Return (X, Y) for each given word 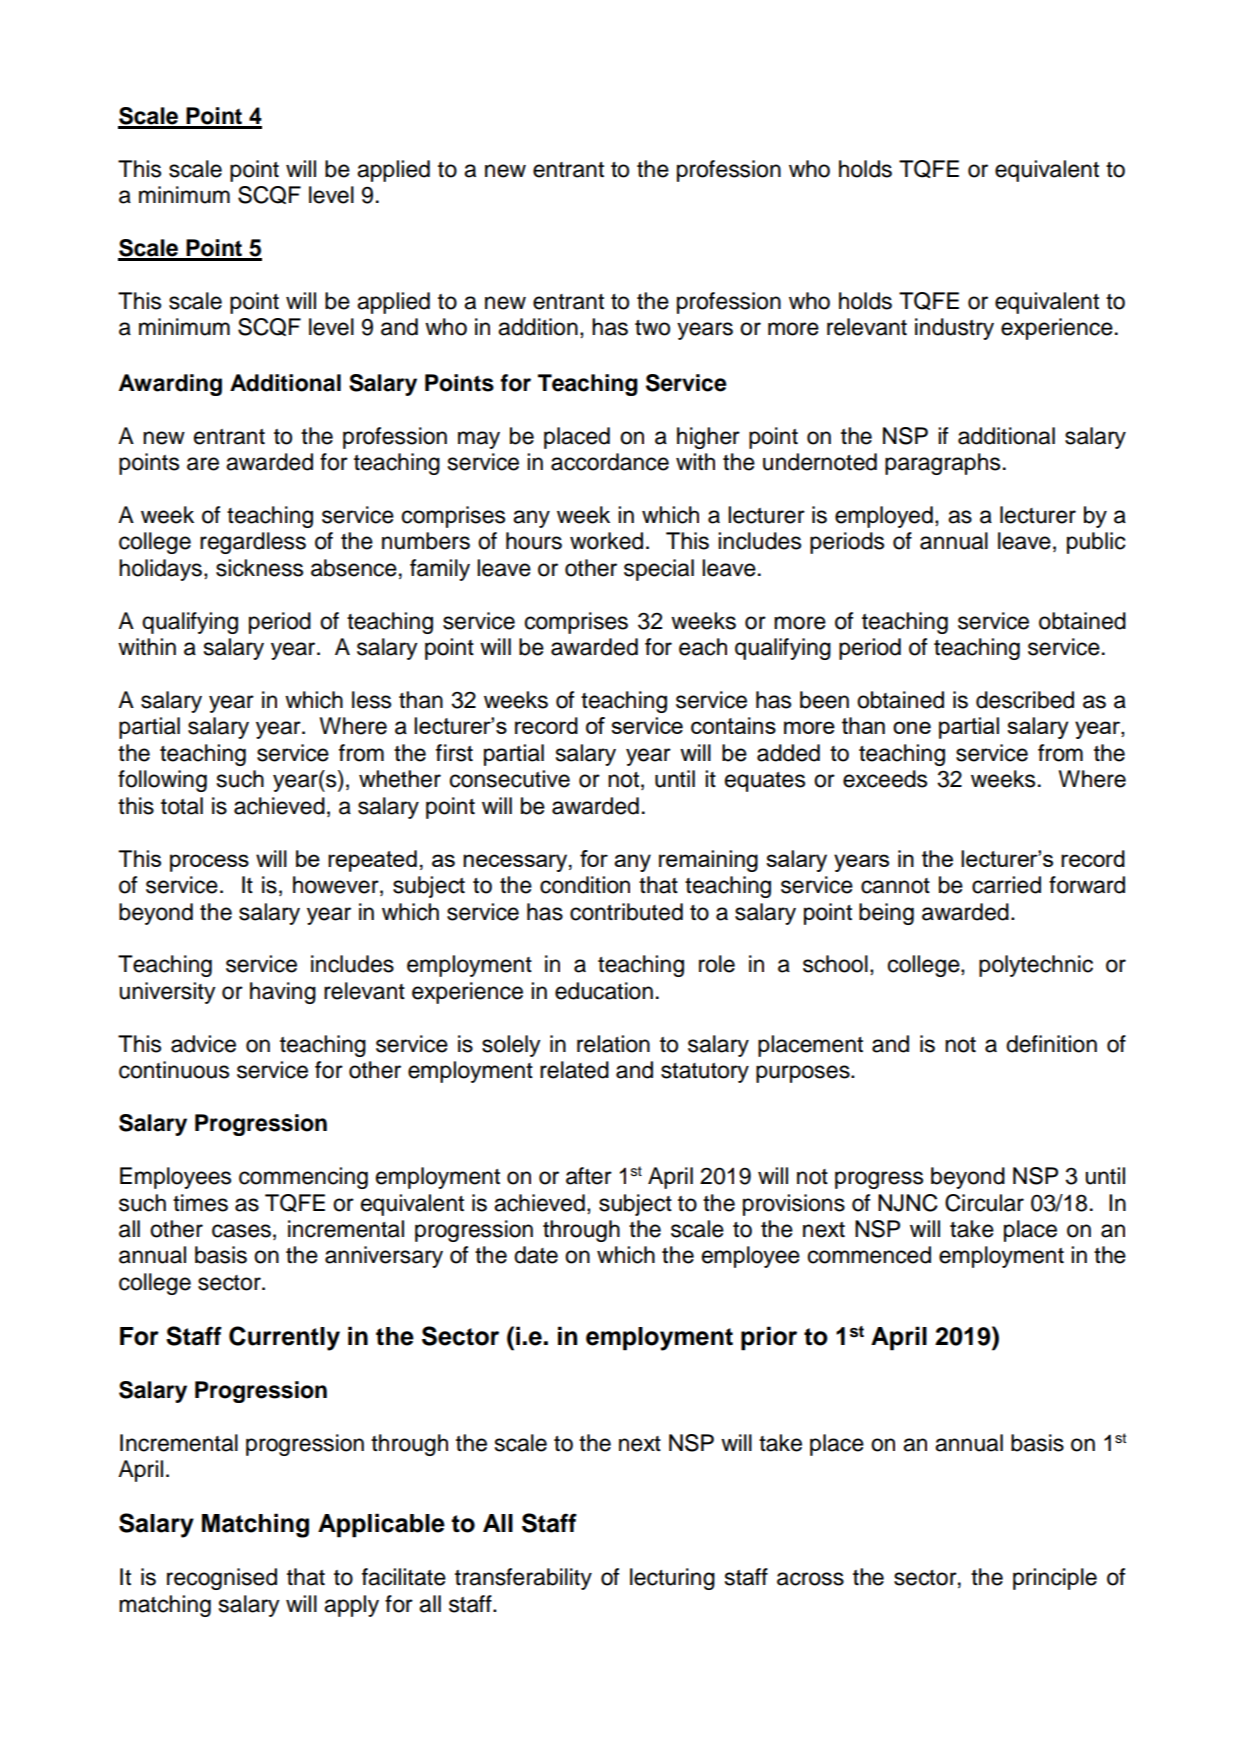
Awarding (170, 385)
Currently (284, 1338)
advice (203, 1044)
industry (954, 329)
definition (1051, 1044)
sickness (259, 568)
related (574, 1070)
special (659, 570)
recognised (222, 1579)
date (536, 1255)
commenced (869, 1255)
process (209, 863)
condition (585, 885)
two (652, 328)
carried (1006, 885)
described (1025, 700)
